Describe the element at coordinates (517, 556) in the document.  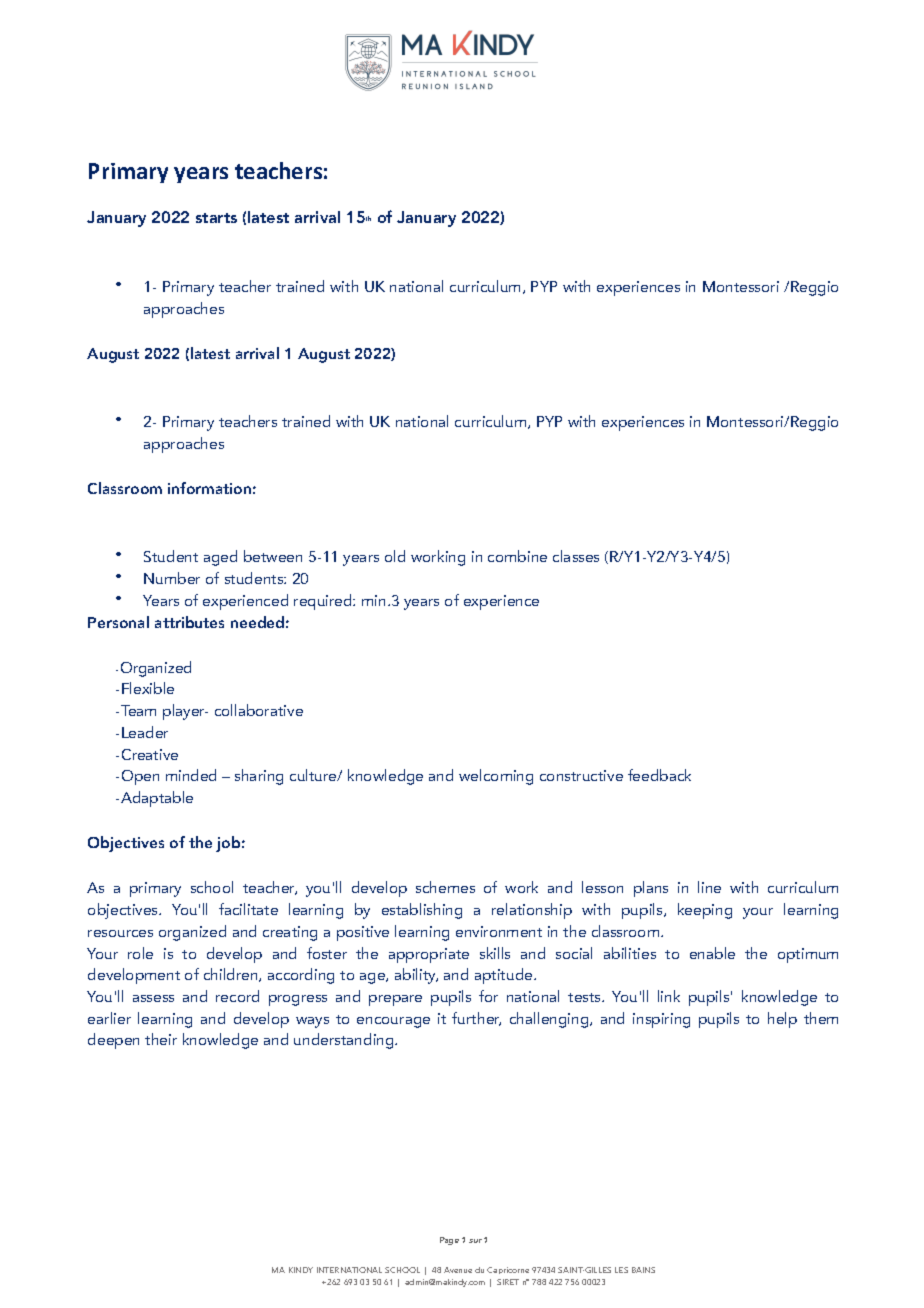
I see `combine` at that location.
